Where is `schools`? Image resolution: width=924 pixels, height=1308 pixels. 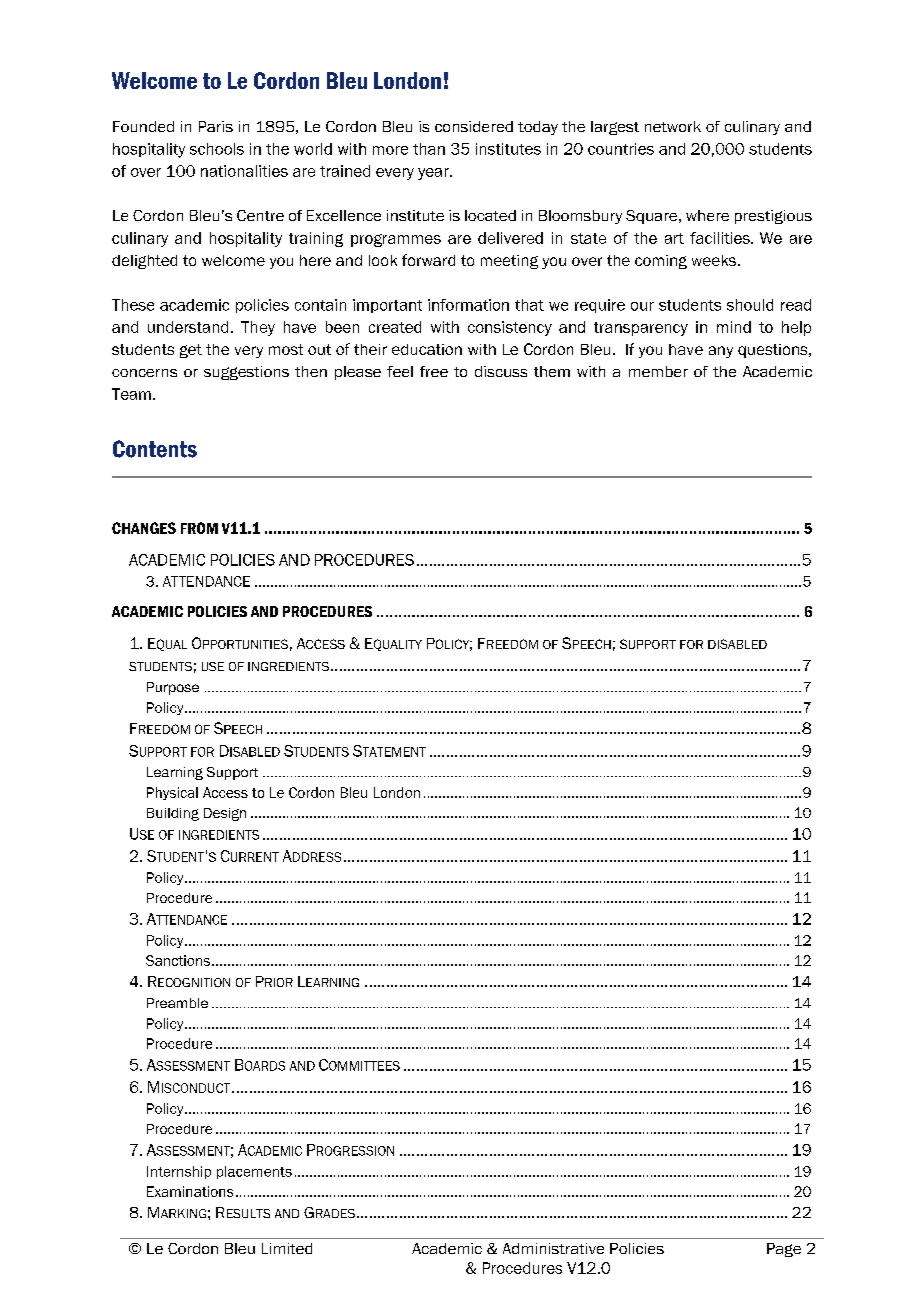
schools is located at coordinates (217, 149).
